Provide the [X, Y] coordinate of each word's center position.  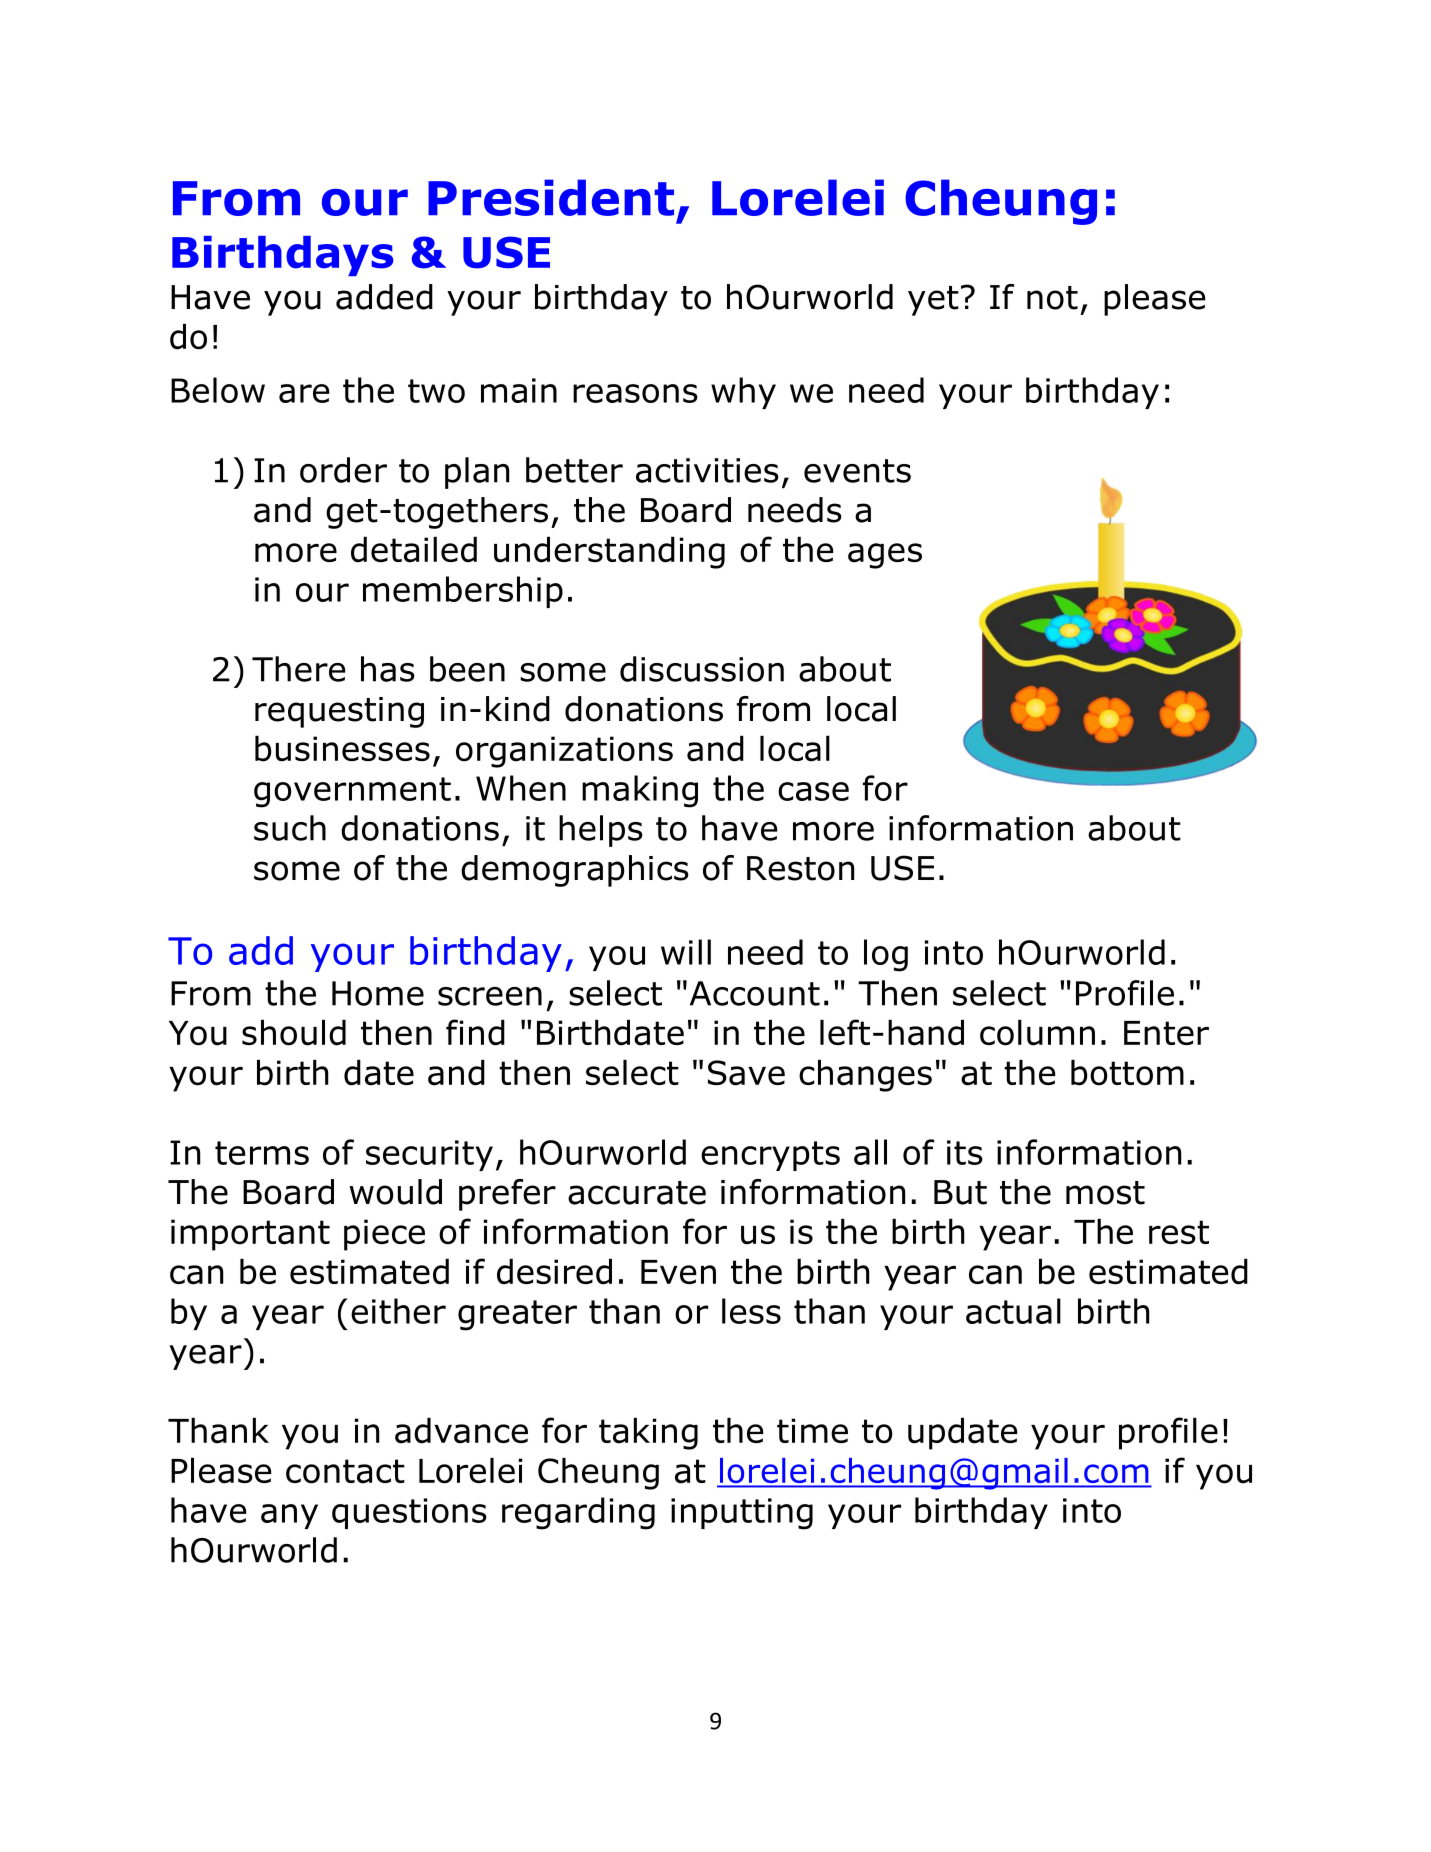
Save [746, 1073]
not [1052, 298]
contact [345, 1471]
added [384, 297]
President [551, 197]
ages [885, 556]
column [1037, 1033]
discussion [702, 669]
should [294, 1033]
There [299, 669]
